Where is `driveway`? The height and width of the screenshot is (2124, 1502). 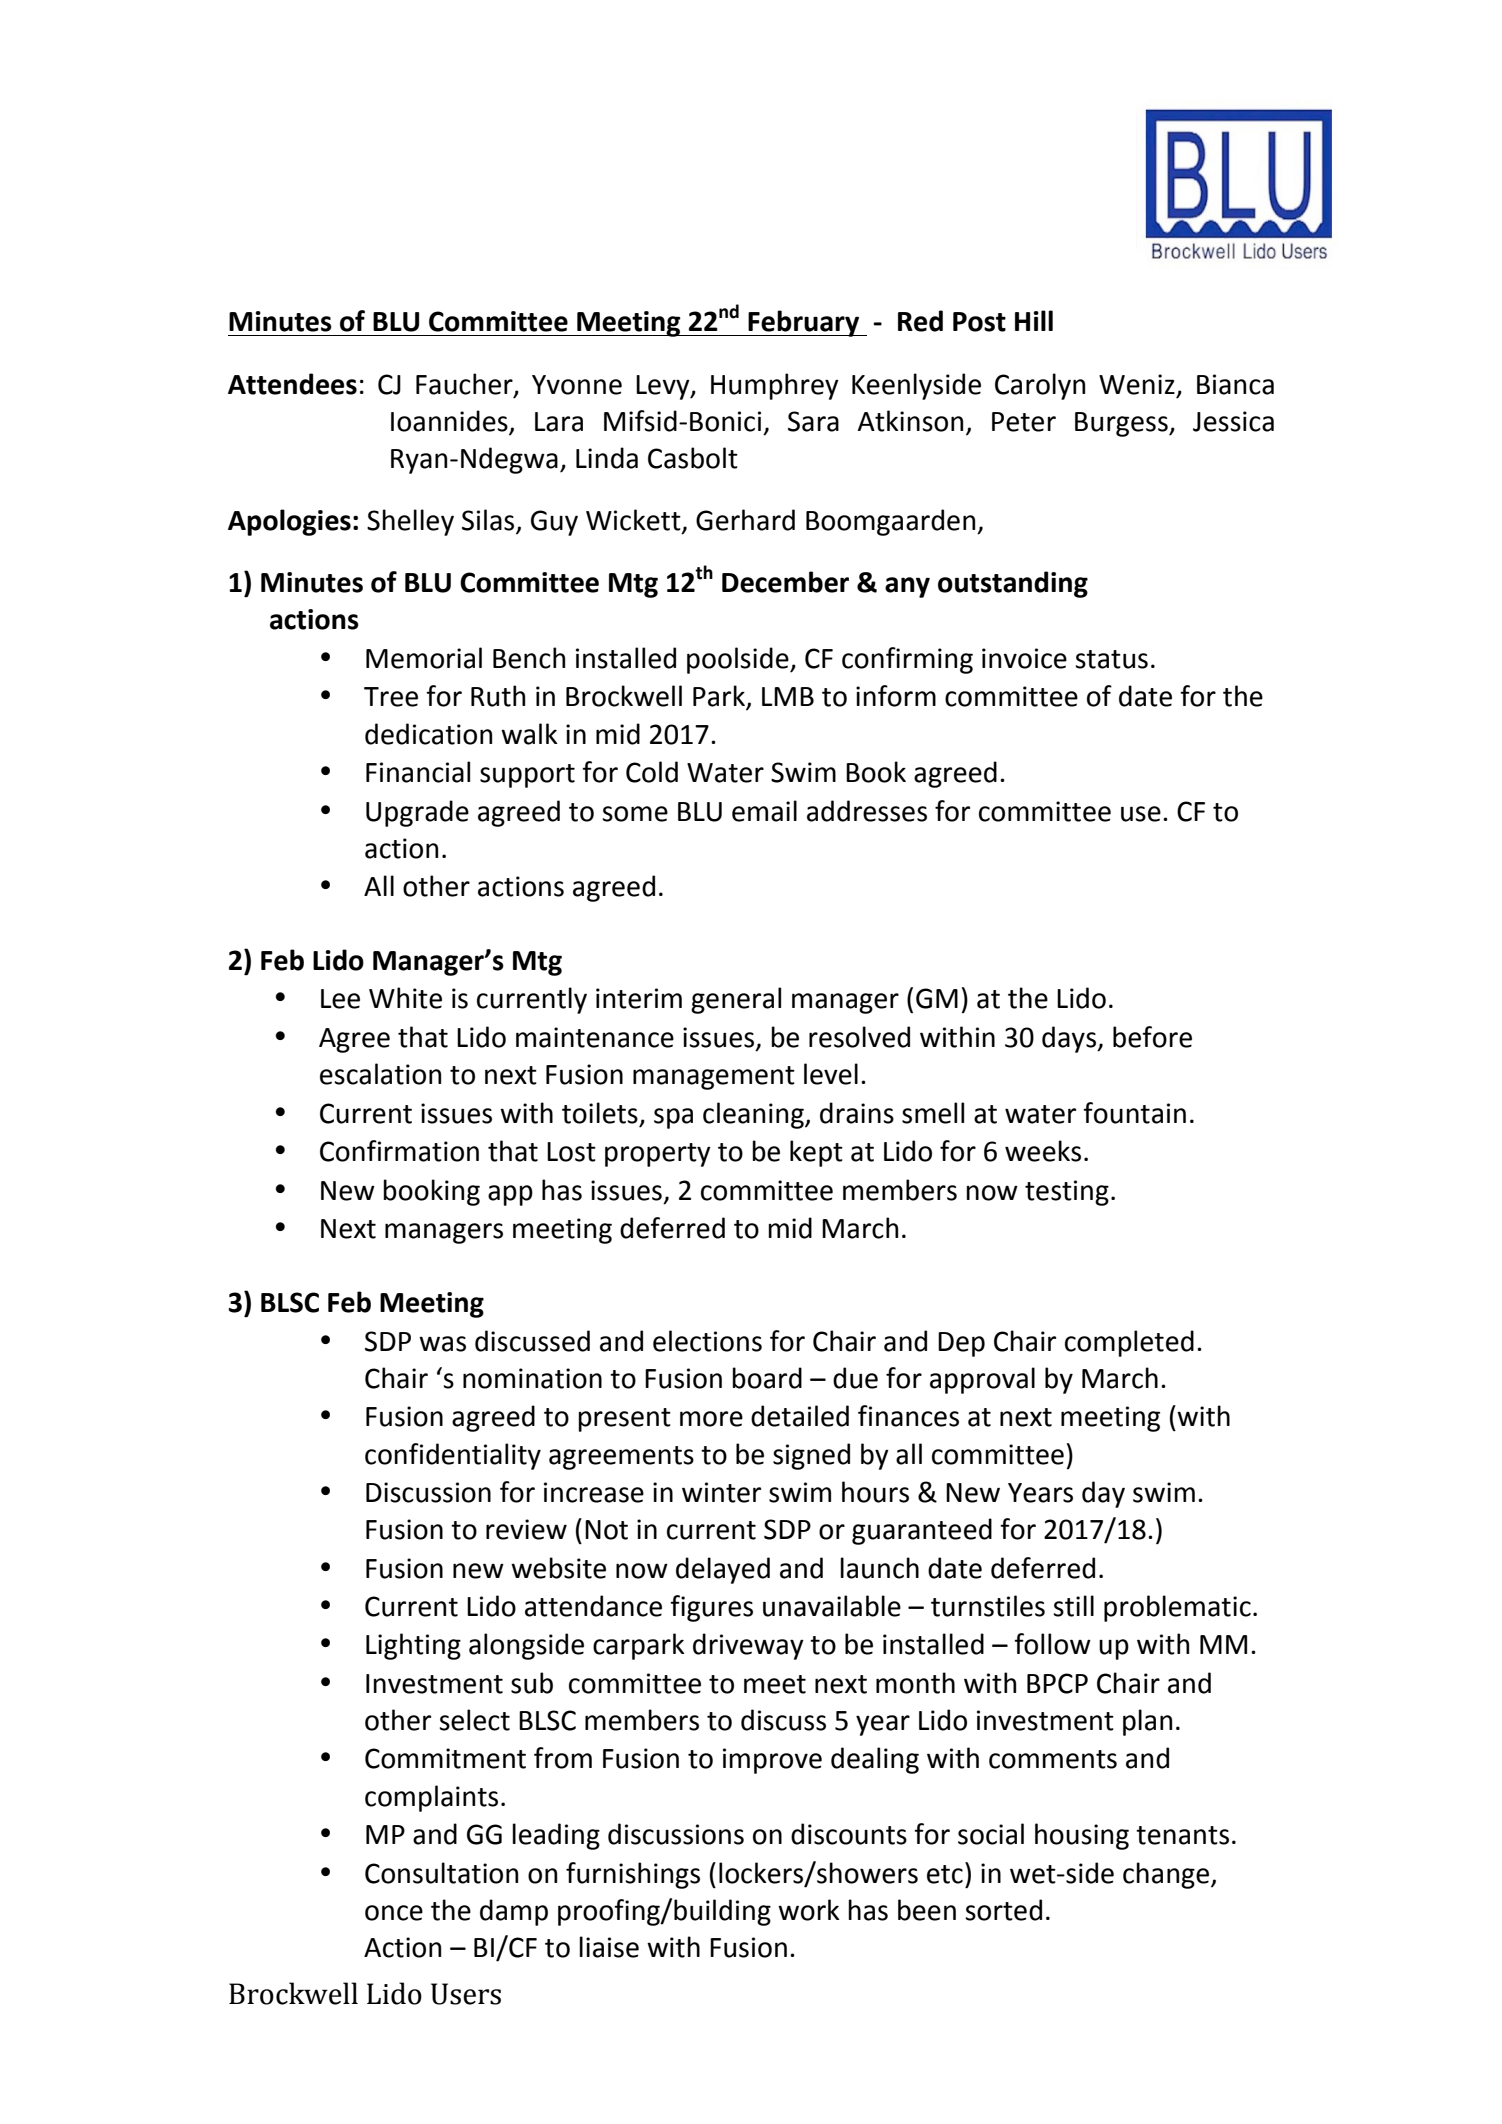
driveway is located at coordinates (748, 1646).
